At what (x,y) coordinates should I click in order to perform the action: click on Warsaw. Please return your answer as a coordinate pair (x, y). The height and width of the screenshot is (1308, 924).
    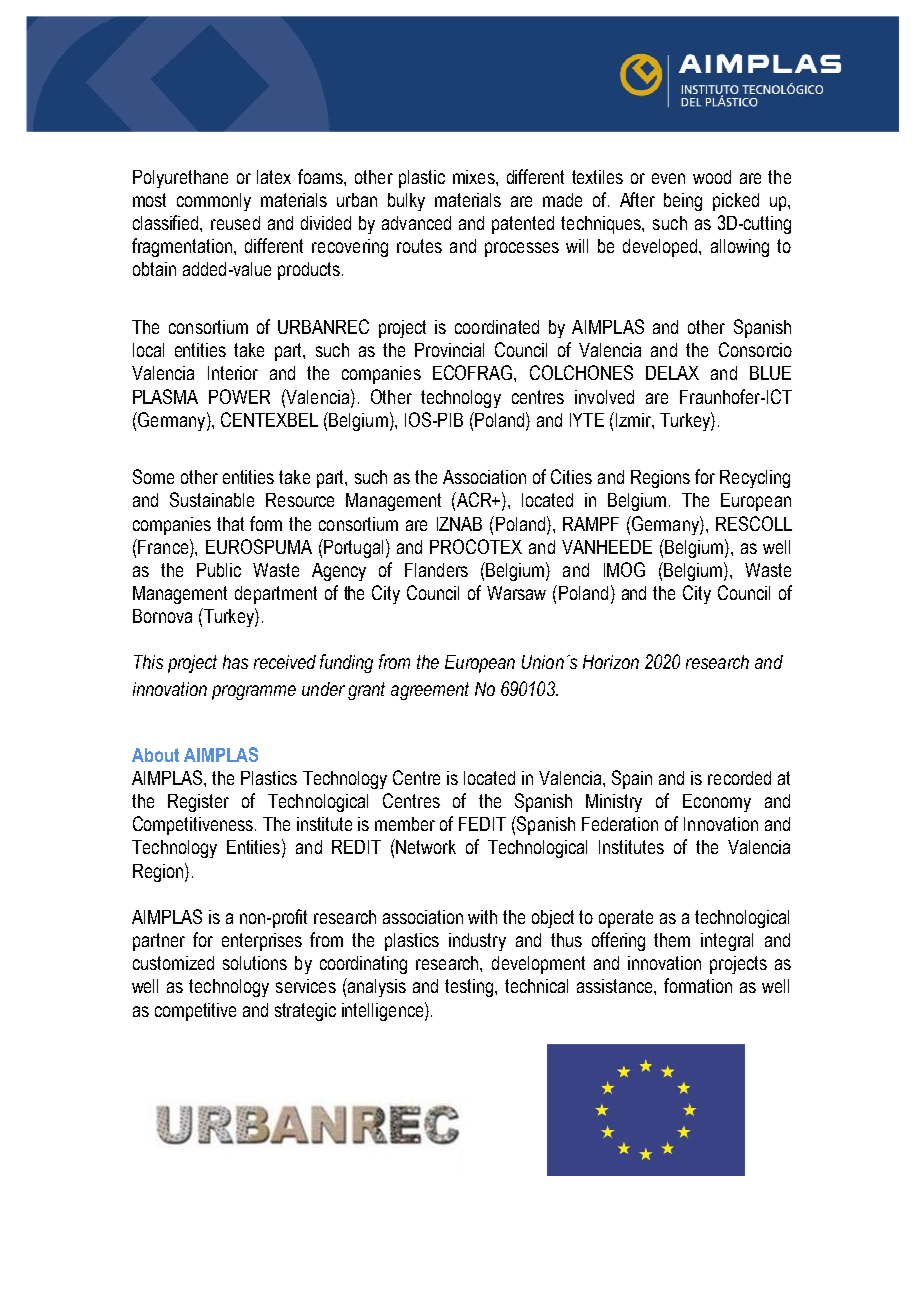
    Looking at the image, I should click on (516, 593).
